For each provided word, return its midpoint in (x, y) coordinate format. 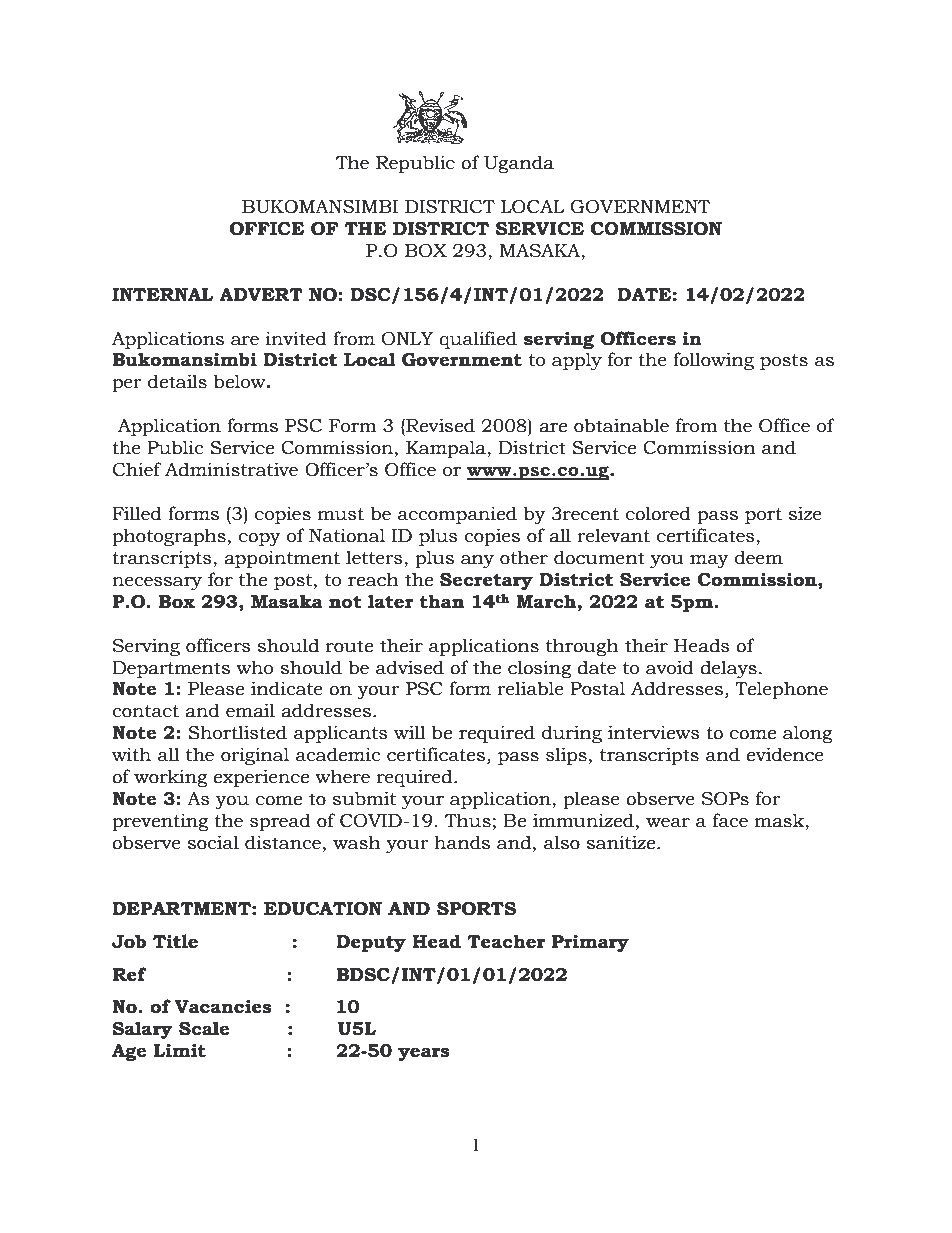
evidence (785, 754)
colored (658, 513)
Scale (204, 1028)
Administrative (231, 469)
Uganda (519, 164)
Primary (590, 943)
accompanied (457, 515)
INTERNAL (163, 294)
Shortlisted (237, 732)
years (424, 1054)
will (410, 732)
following (713, 361)
